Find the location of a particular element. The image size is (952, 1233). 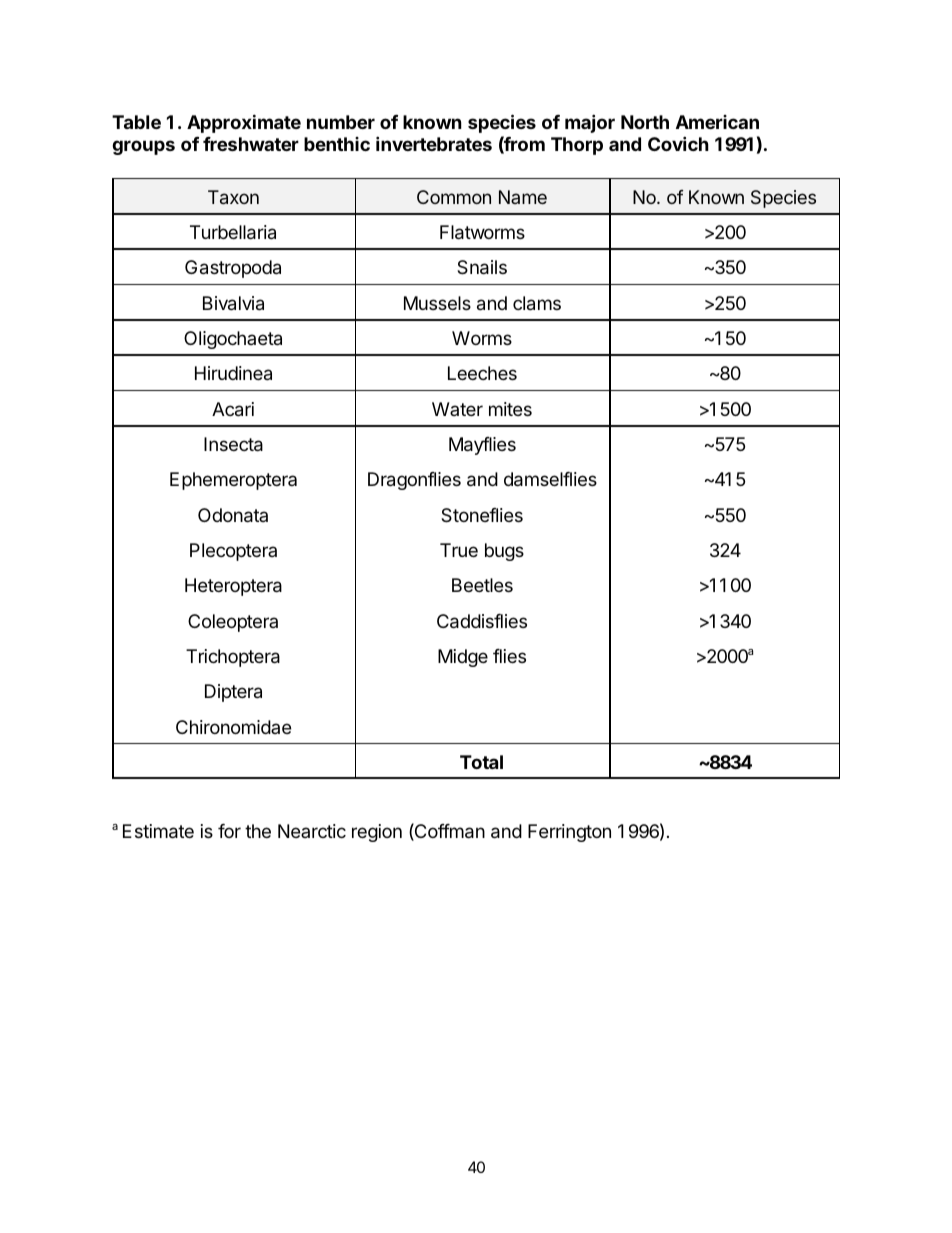

True is located at coordinates (459, 550).
